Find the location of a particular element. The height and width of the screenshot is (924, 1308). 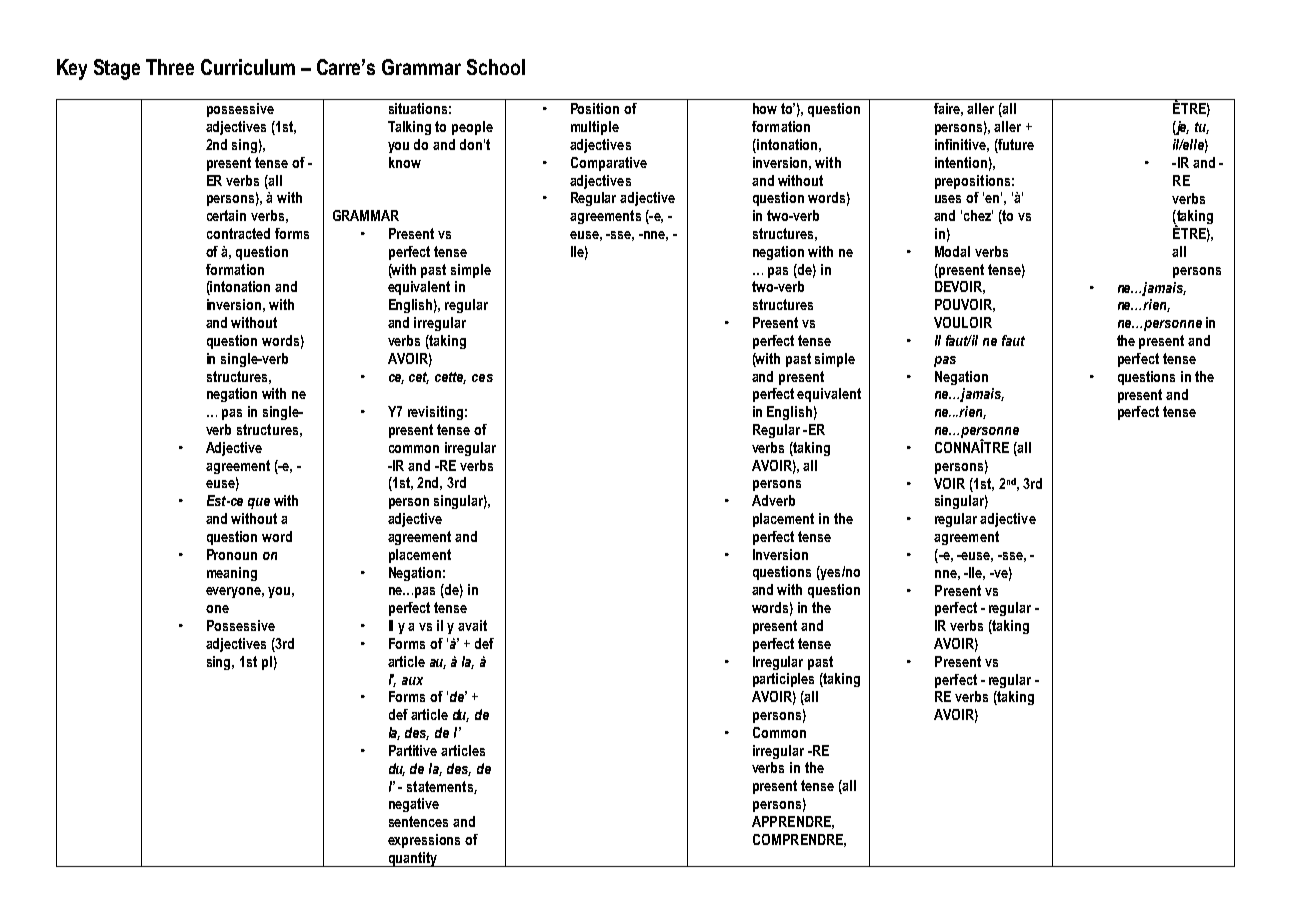

School is located at coordinates (496, 67).
